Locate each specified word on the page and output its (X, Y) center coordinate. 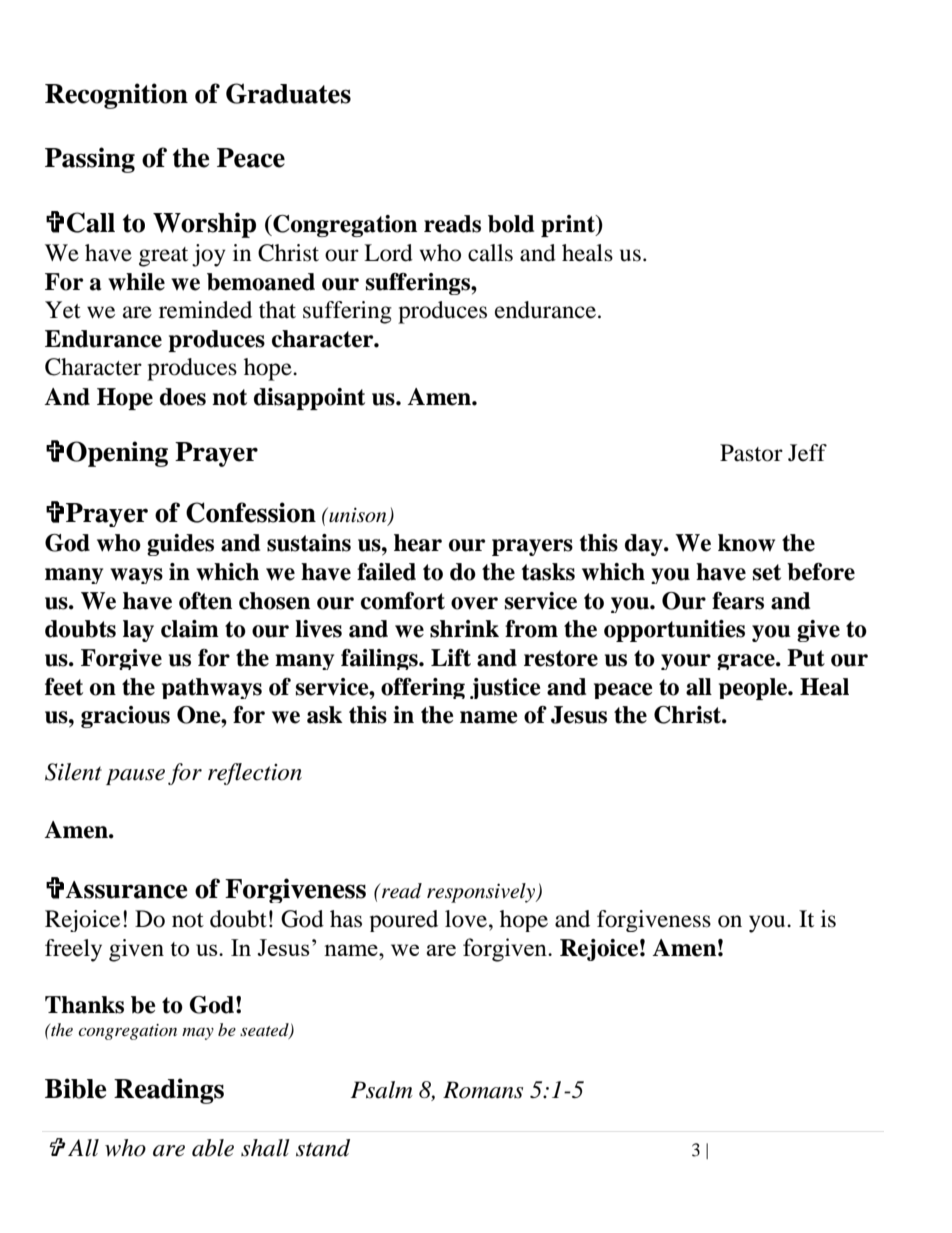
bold (511, 224)
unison (358, 516)
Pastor (751, 453)
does (183, 397)
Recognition (116, 96)
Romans (483, 1090)
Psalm (382, 1090)
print (569, 226)
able (213, 1148)
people (754, 689)
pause (135, 777)
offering (423, 688)
